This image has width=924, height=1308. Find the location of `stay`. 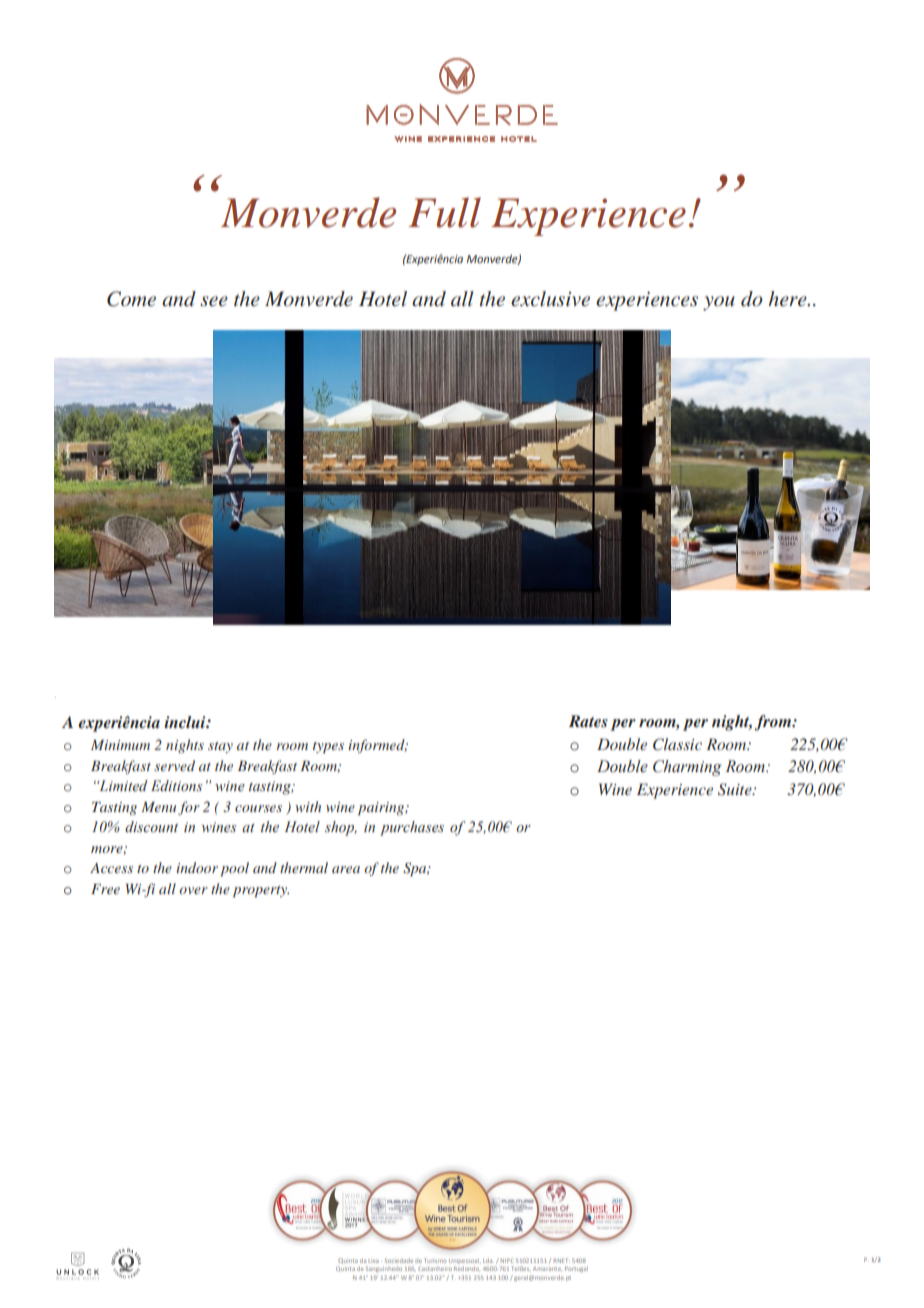

stay is located at coordinates (220, 747).
